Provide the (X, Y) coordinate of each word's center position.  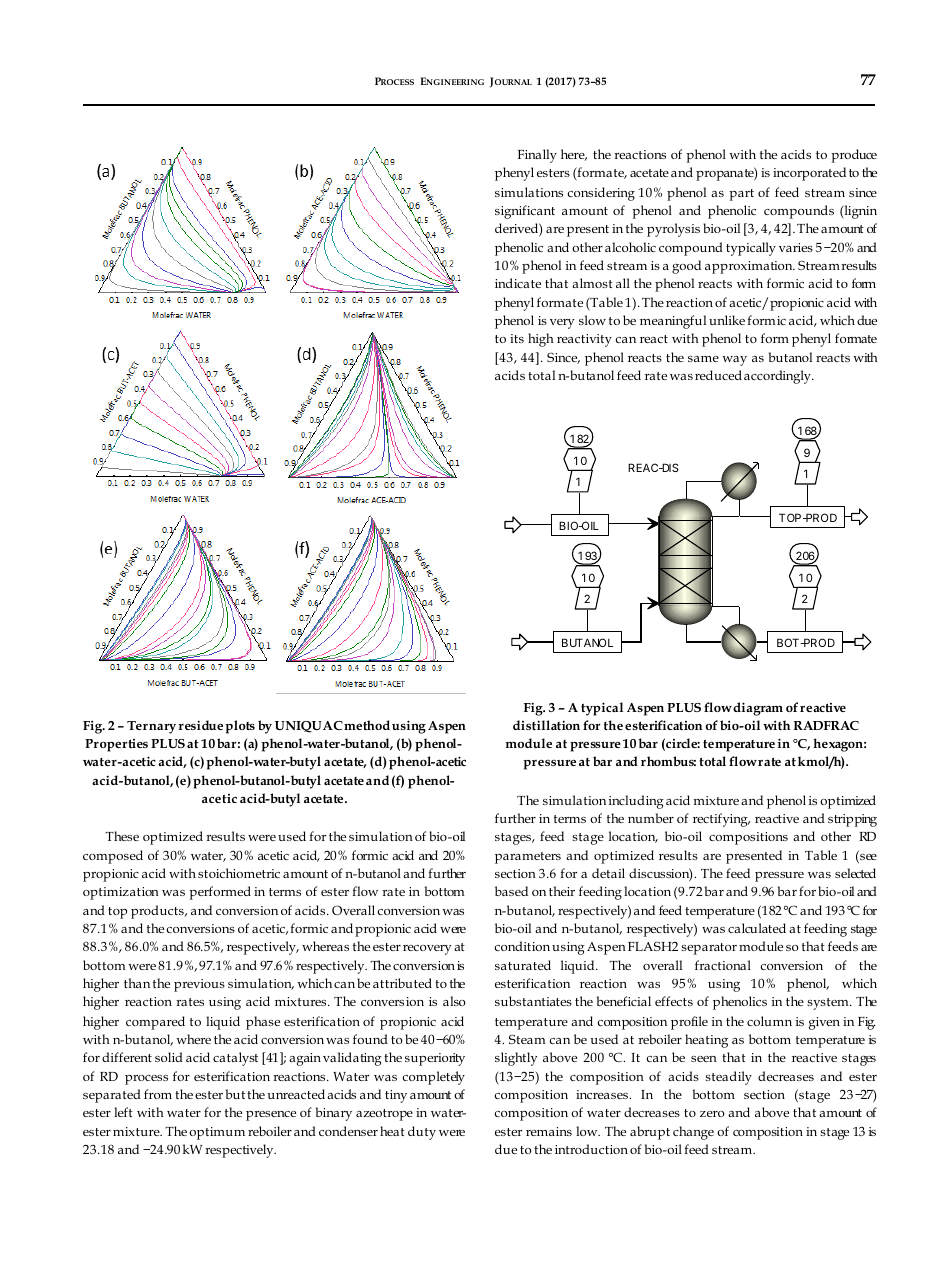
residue (200, 725)
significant (525, 212)
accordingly (778, 377)
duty (422, 1133)
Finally (537, 156)
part (741, 195)
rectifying (721, 820)
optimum (217, 1133)
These (122, 836)
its (517, 338)
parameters (528, 858)
